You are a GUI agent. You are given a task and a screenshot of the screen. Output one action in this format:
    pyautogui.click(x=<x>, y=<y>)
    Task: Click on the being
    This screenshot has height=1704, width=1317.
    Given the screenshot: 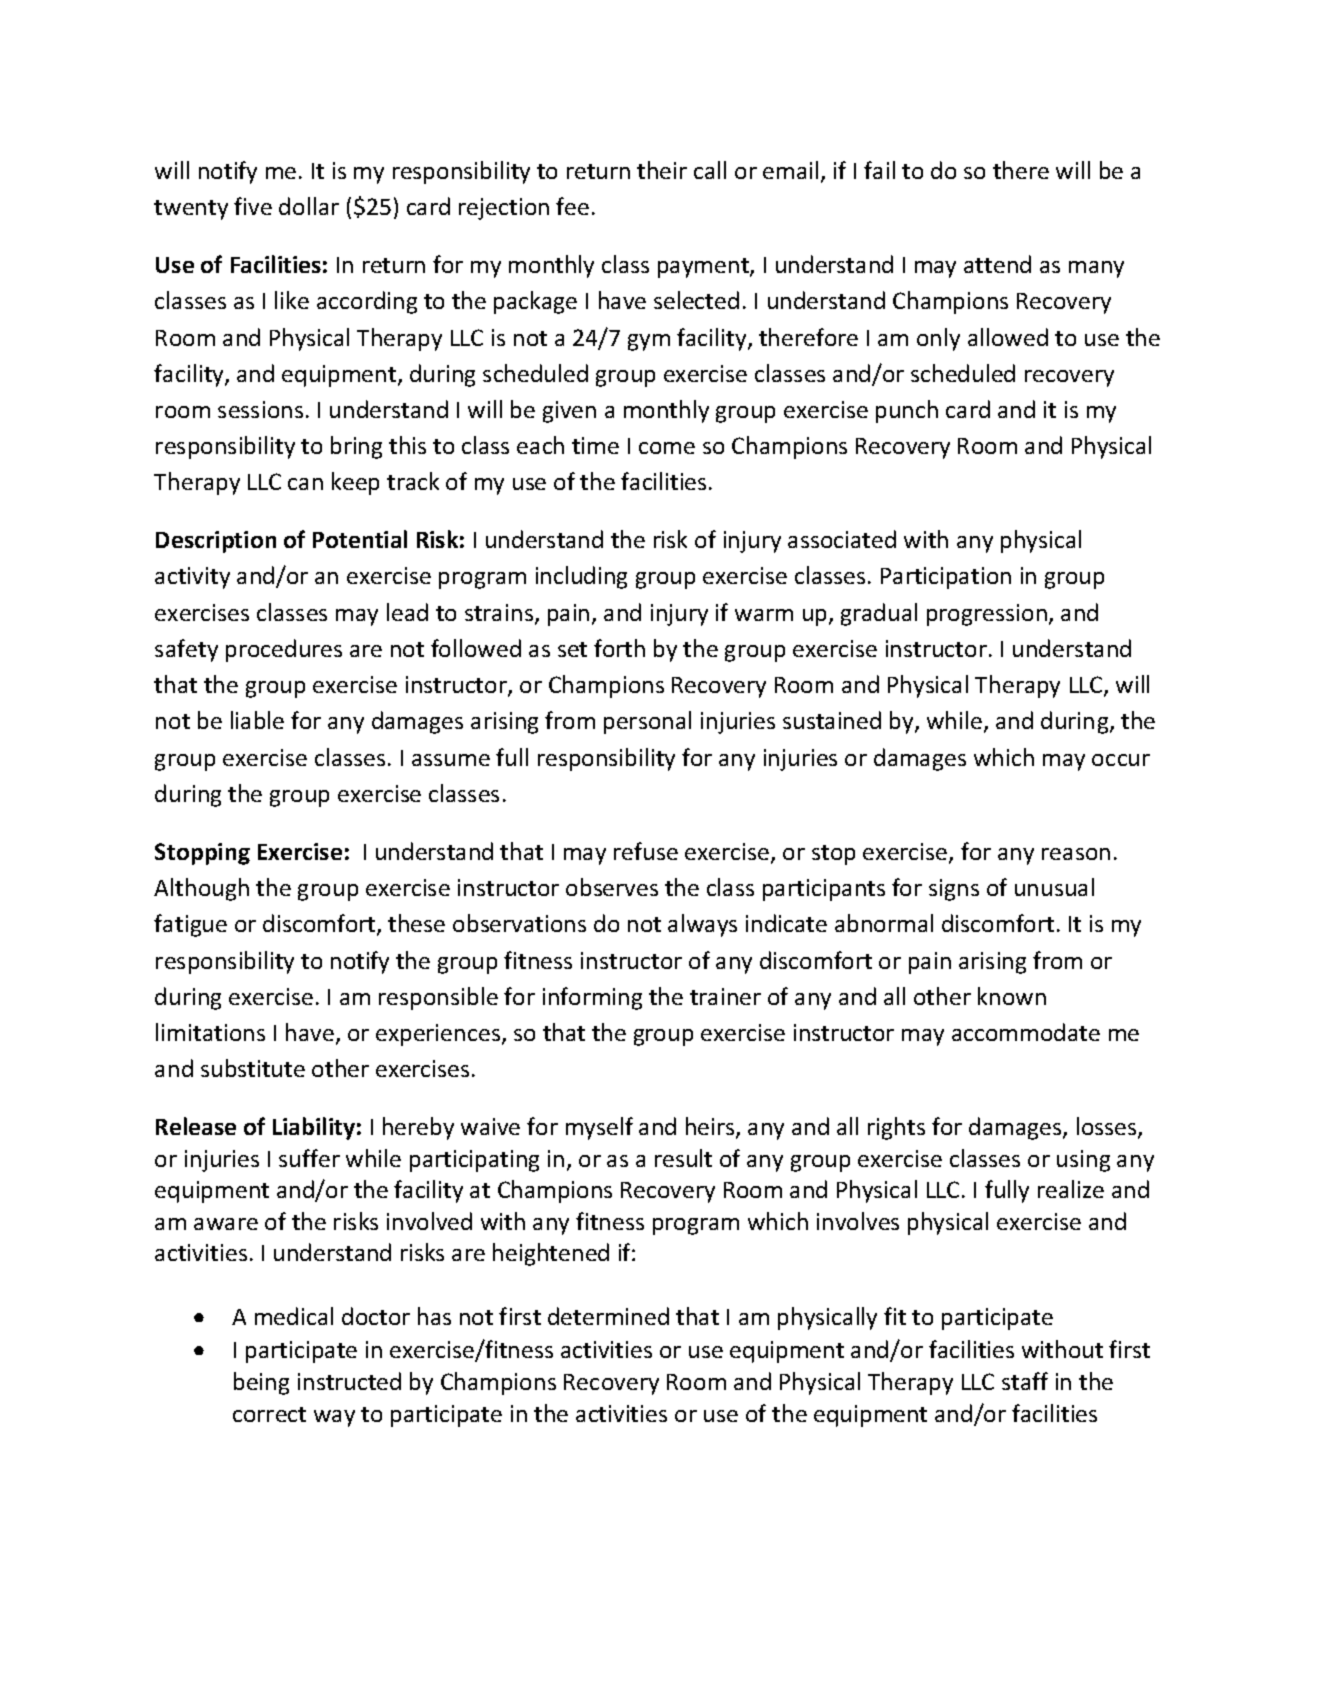 What is the action you would take?
    pyautogui.click(x=261, y=1383)
